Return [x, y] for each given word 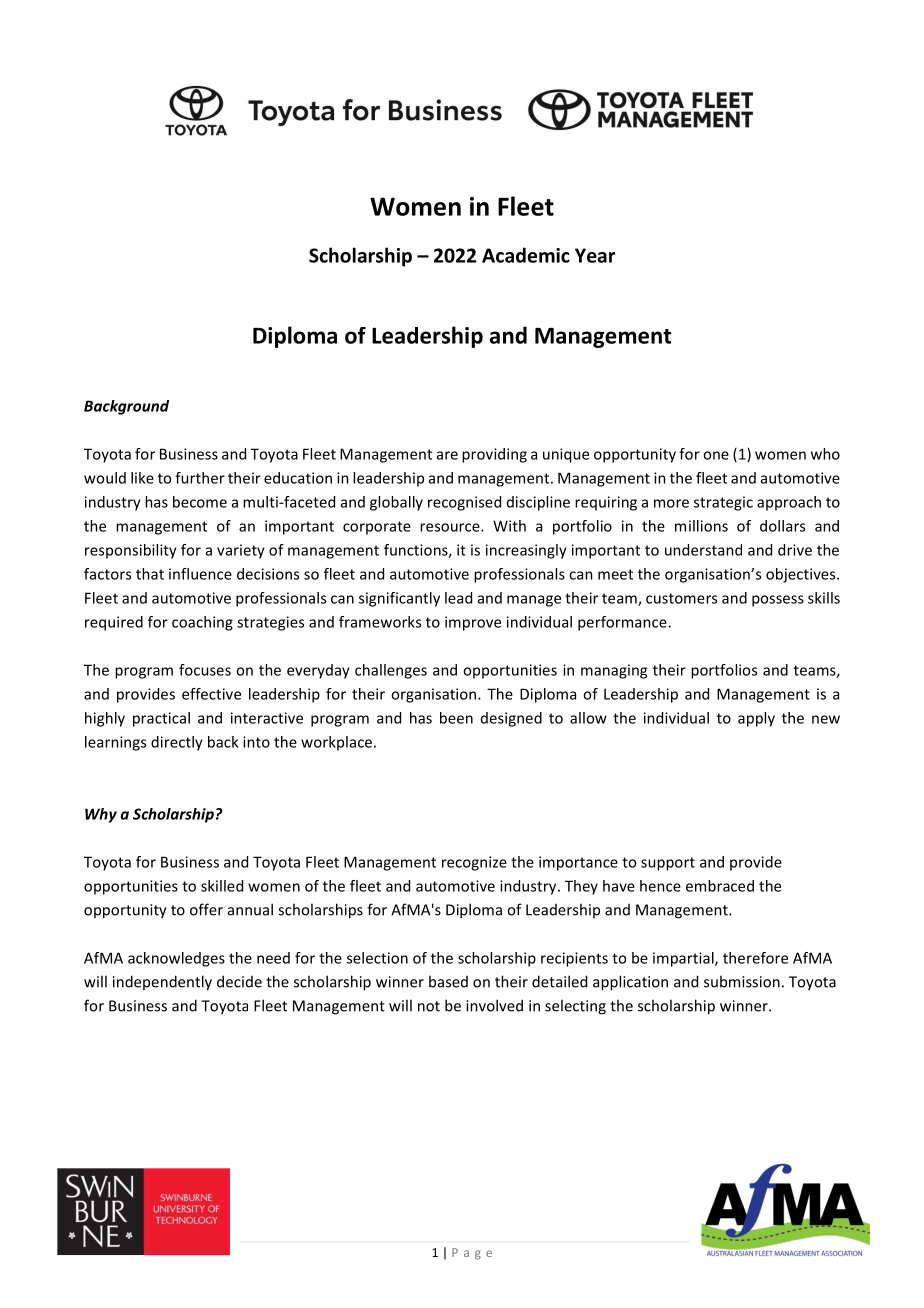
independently [162, 983]
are [447, 455]
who [825, 454]
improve [473, 623]
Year [595, 255]
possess [778, 601]
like [142, 478]
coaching [202, 623]
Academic [526, 255]
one [716, 455]
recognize [474, 863]
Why [101, 815]
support [668, 864]
